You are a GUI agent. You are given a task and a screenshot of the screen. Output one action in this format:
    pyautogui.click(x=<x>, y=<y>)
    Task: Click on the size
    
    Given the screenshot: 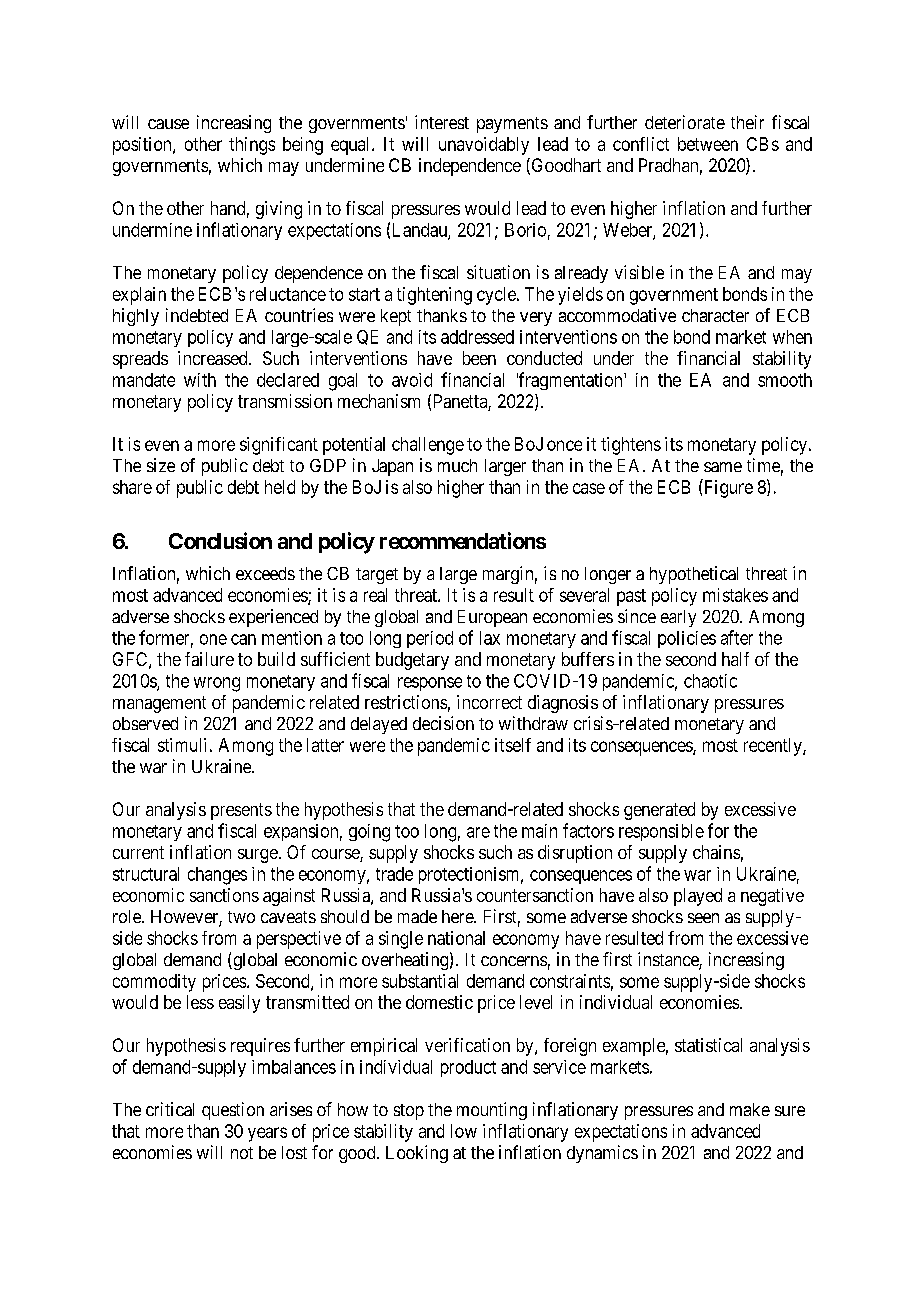 What is the action you would take?
    pyautogui.click(x=161, y=465)
